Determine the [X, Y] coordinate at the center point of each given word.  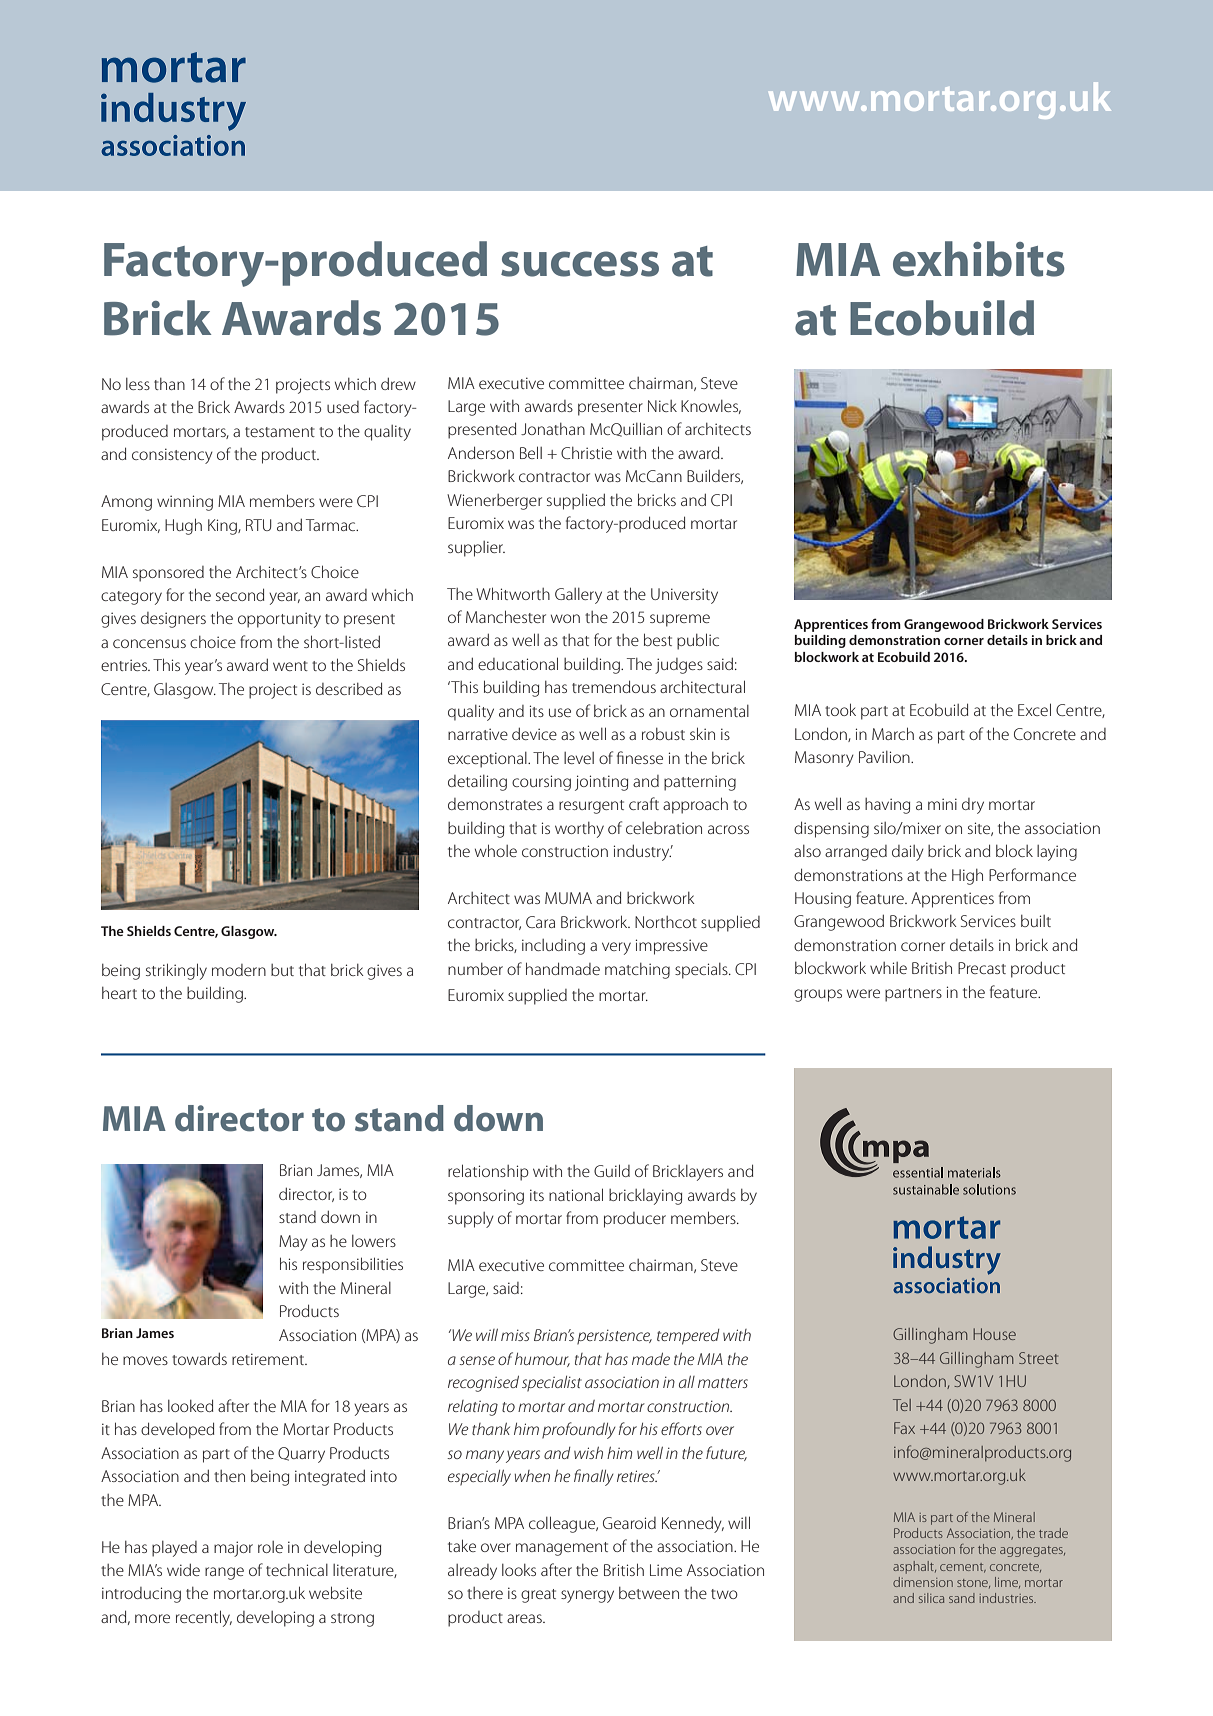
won [565, 618]
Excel [1034, 709]
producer [635, 1220]
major [233, 1549]
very [616, 948]
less [138, 384]
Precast [982, 968]
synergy [587, 1596]
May [293, 1243]
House [994, 1334]
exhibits [979, 259]
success [580, 264]
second [240, 594]
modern [239, 970]
